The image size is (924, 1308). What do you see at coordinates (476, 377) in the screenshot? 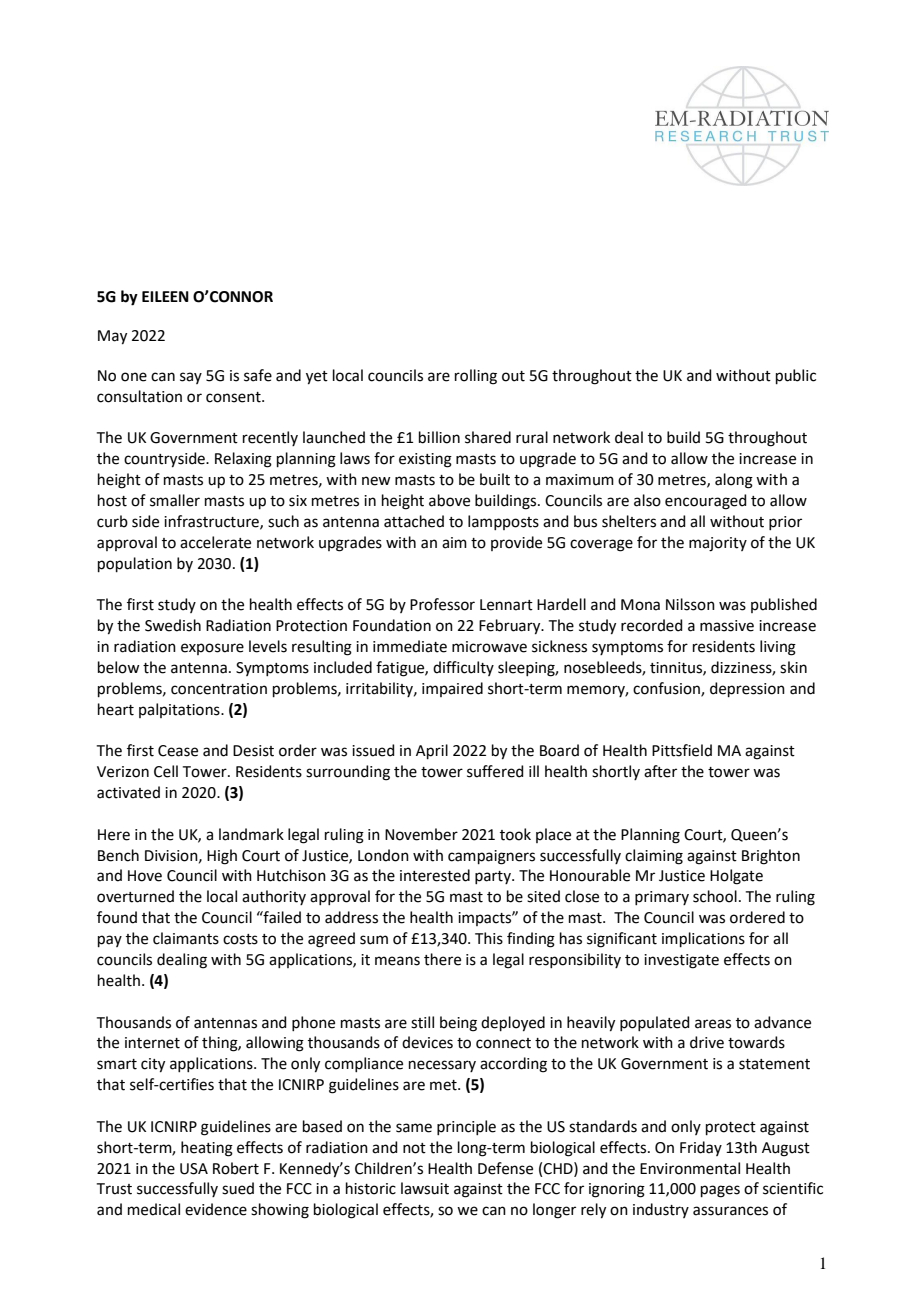
I see `rolling` at bounding box center [476, 377].
